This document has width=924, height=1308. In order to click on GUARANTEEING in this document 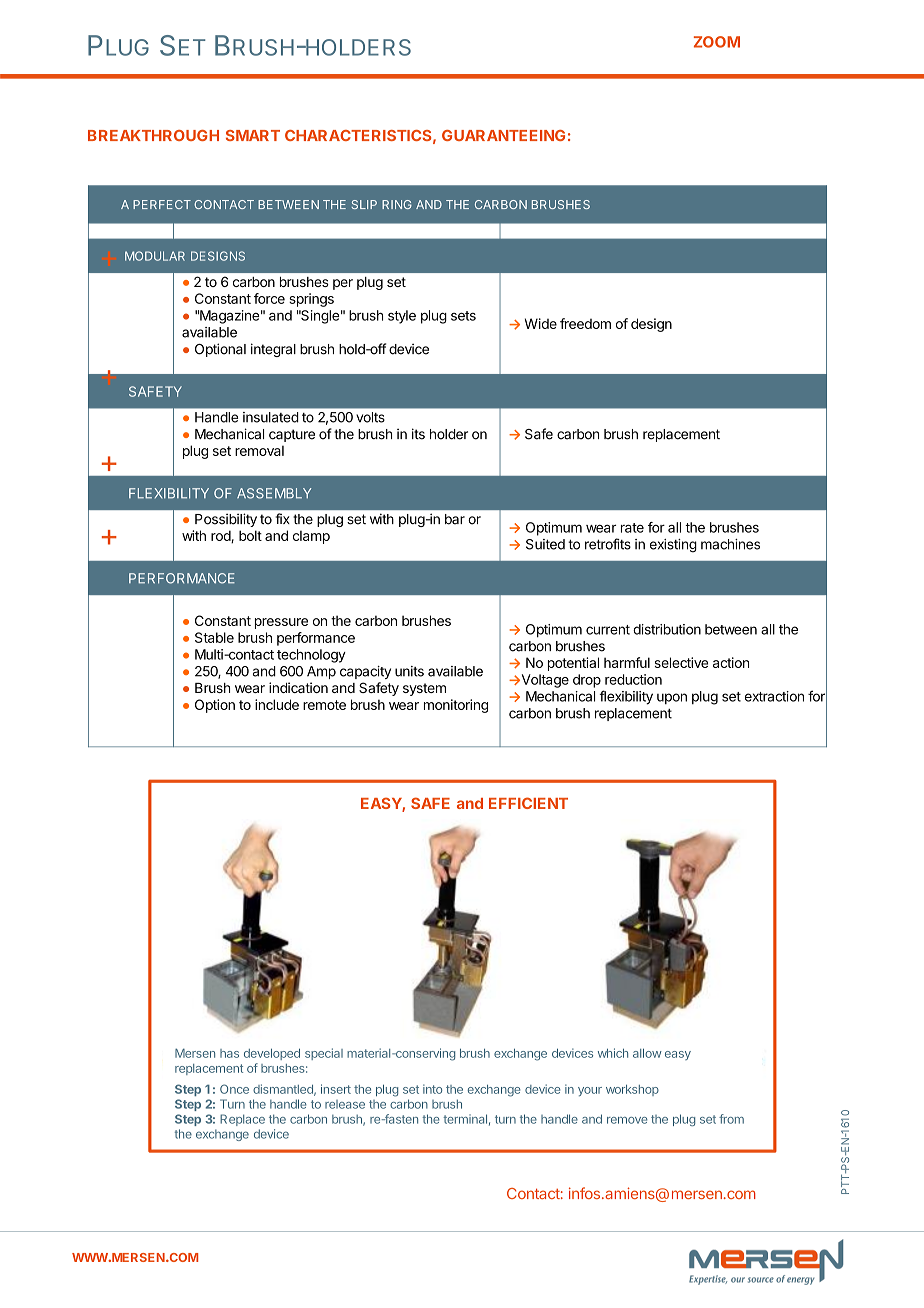, I will do `click(503, 135)`.
